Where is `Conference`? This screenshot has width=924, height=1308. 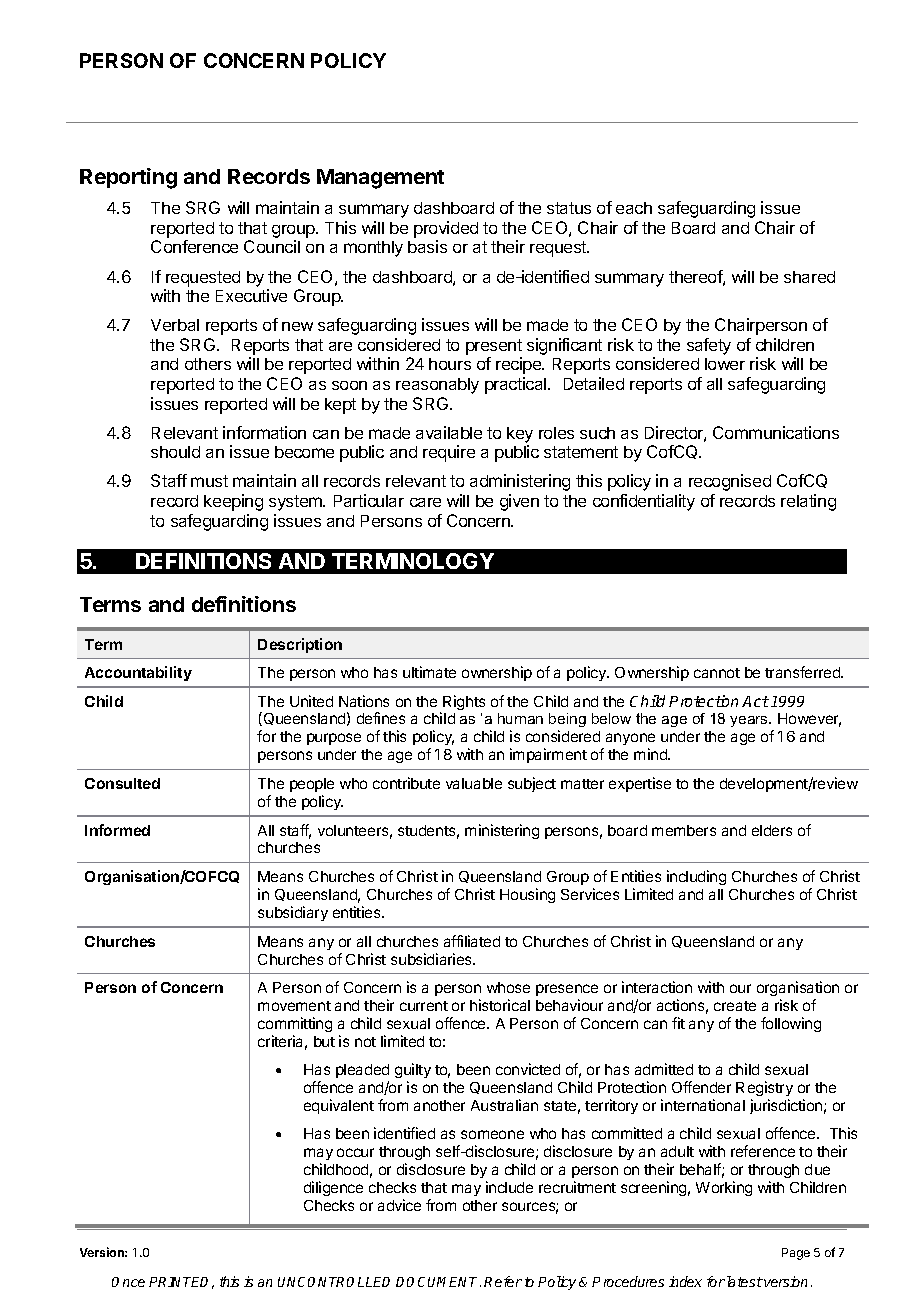
Conference is located at coordinates (194, 246).
